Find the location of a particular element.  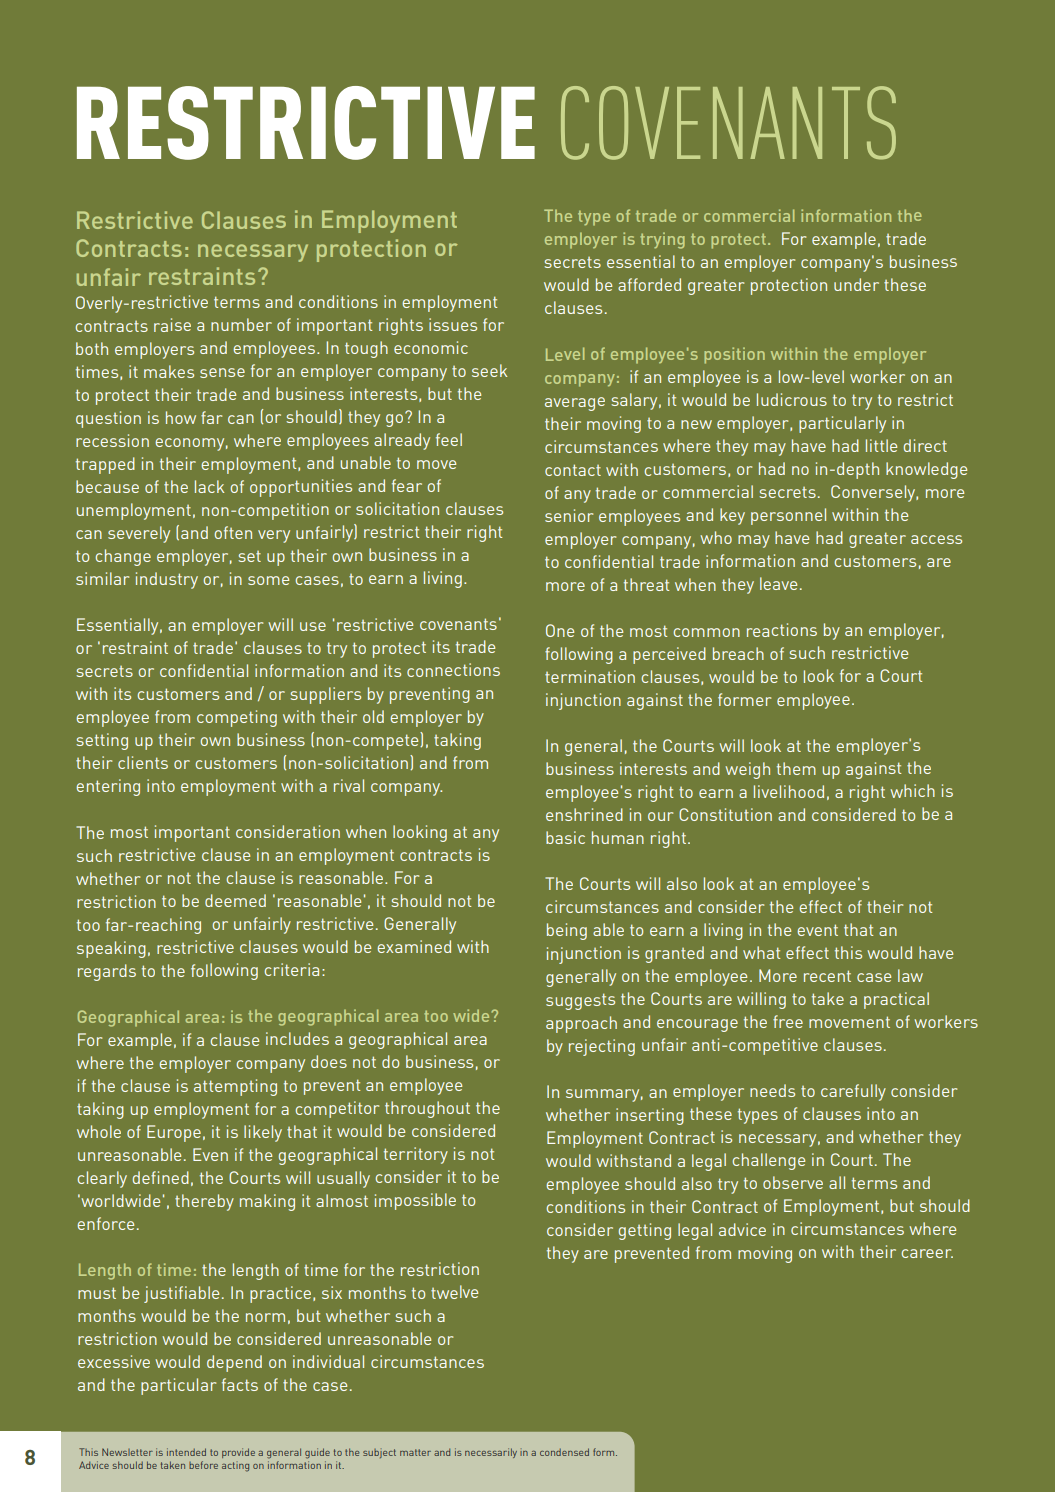

throughout is located at coordinates (427, 1109).
